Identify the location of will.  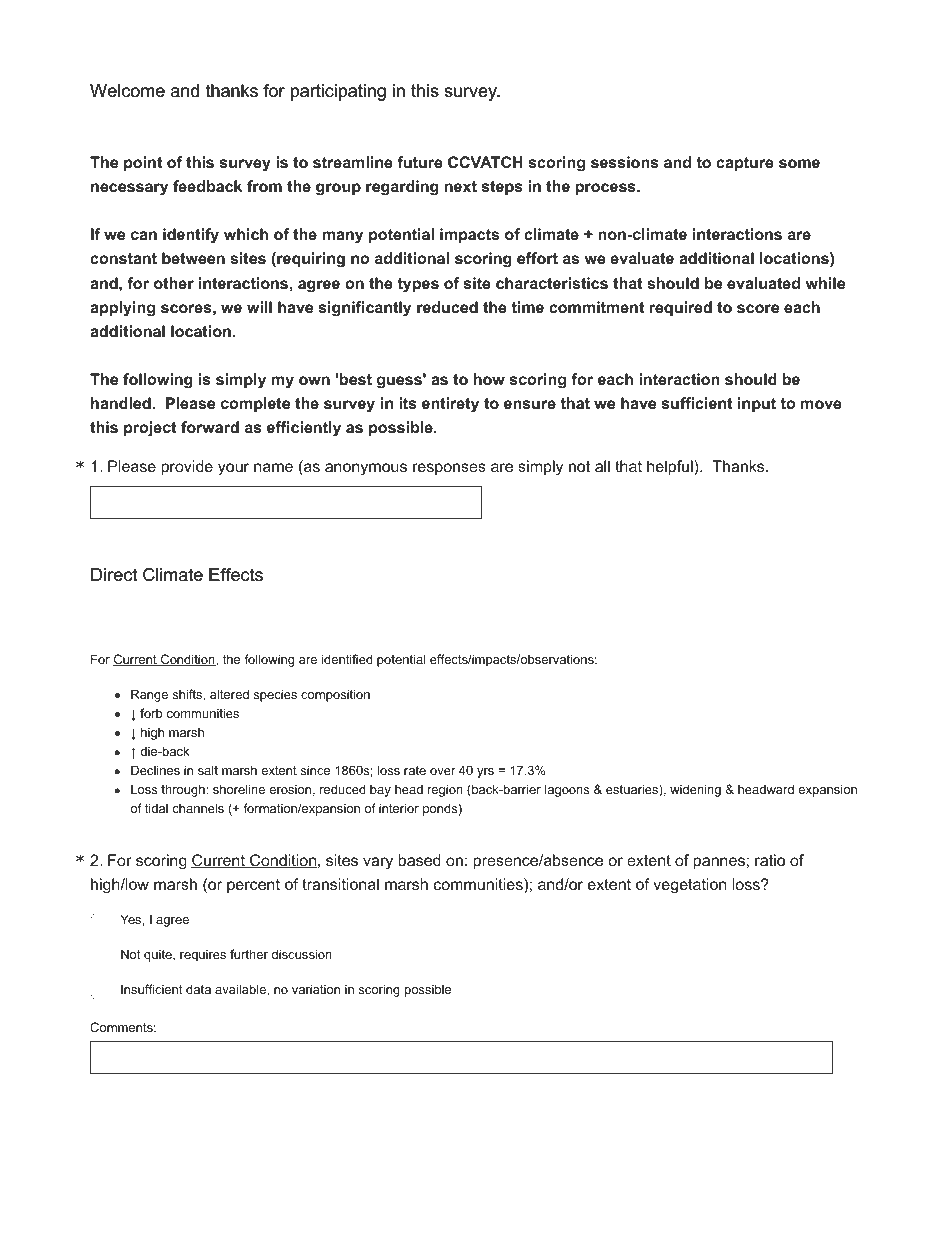
(259, 307).
